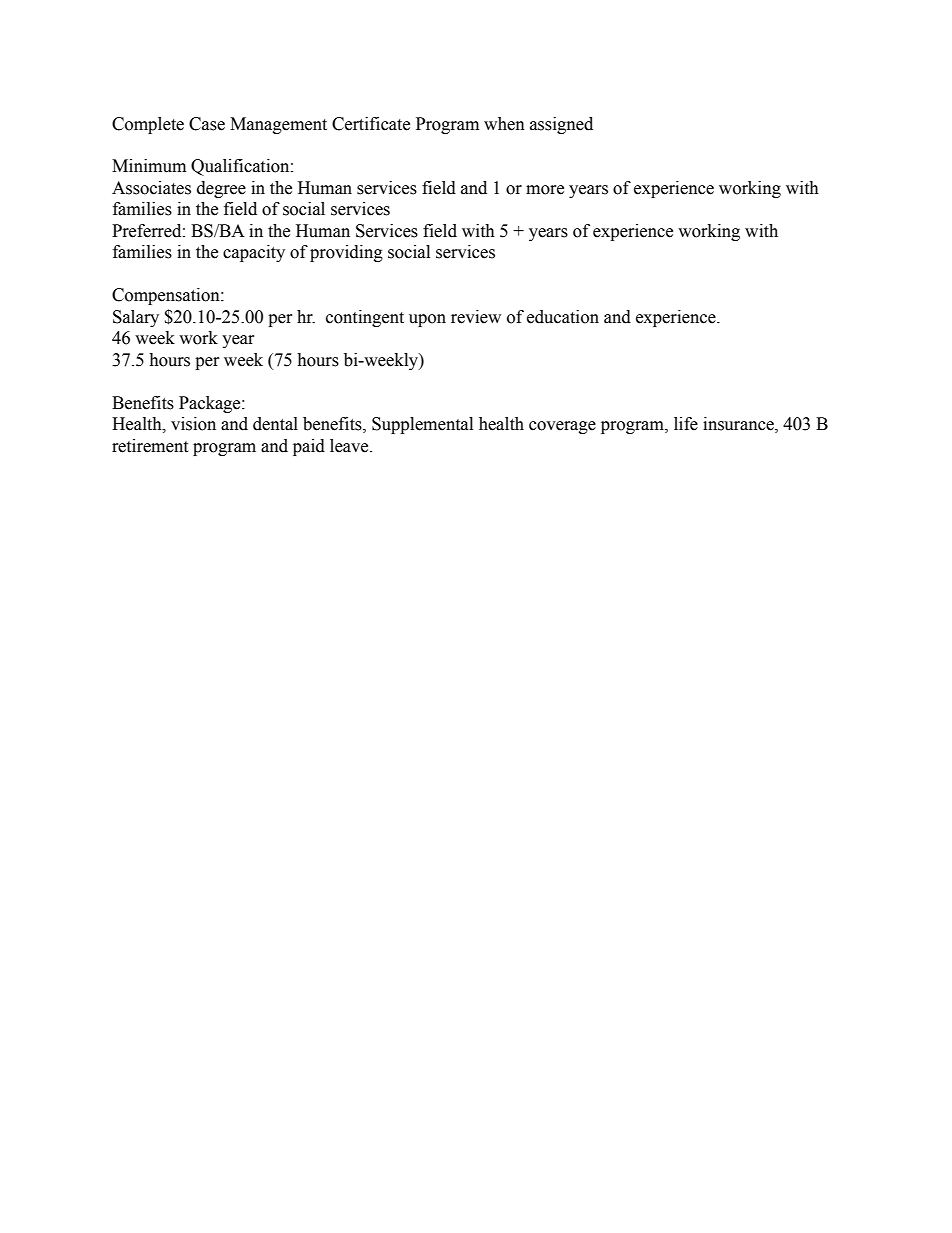 This screenshot has height=1233, width=952. I want to click on Case, so click(207, 124).
